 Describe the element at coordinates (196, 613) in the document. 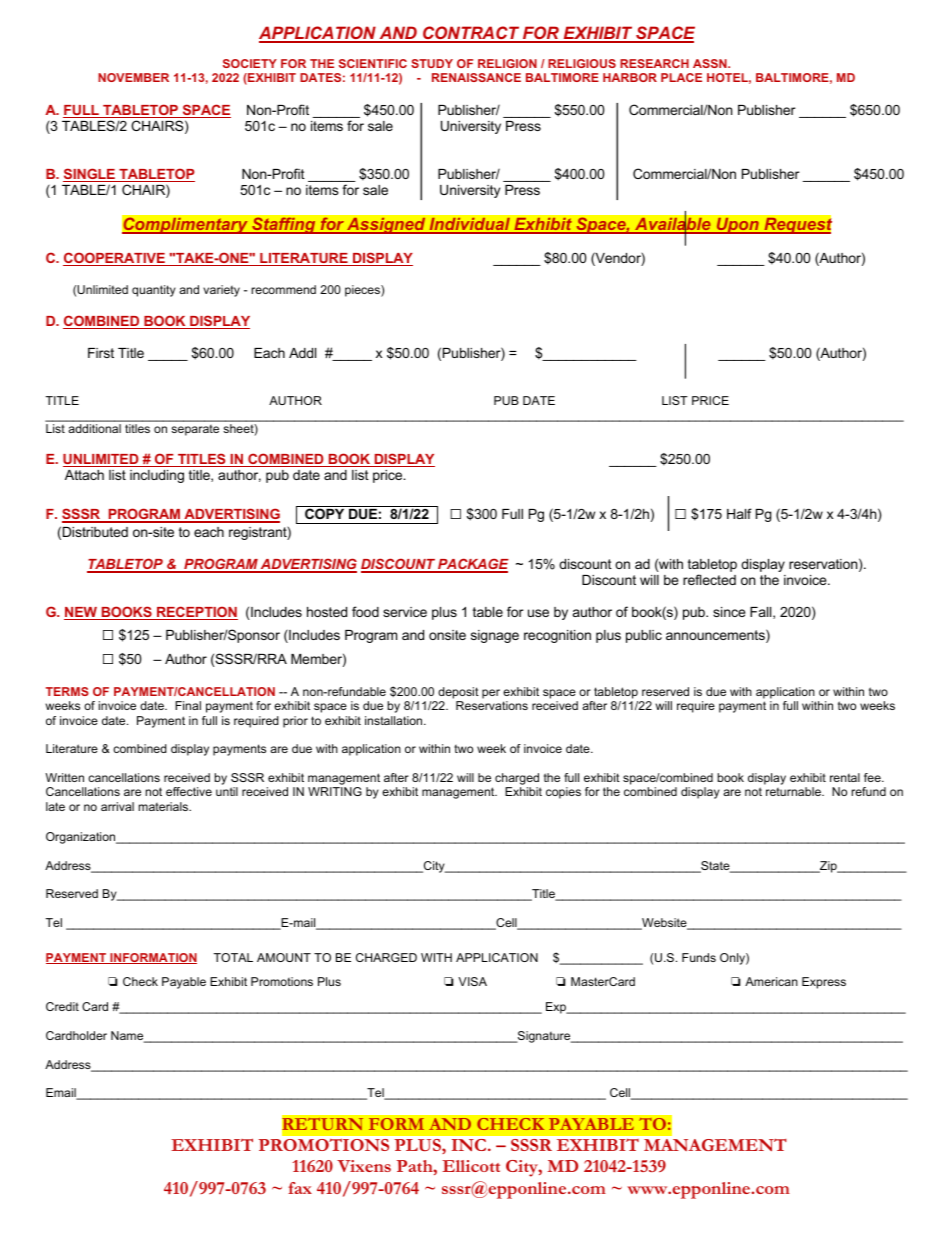

I see `RECEPTION` at that location.
